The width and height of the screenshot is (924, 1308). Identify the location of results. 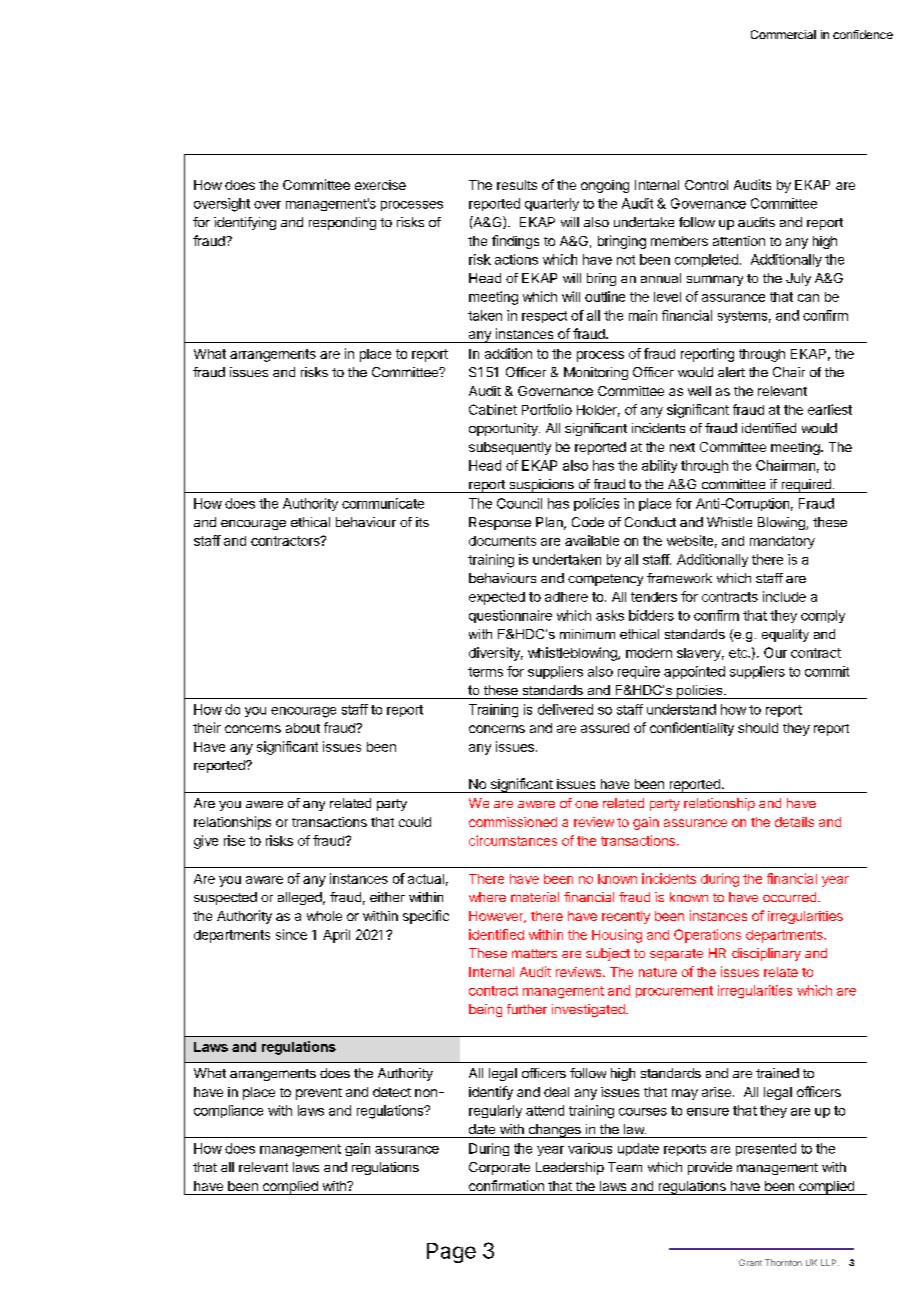
(517, 185).
